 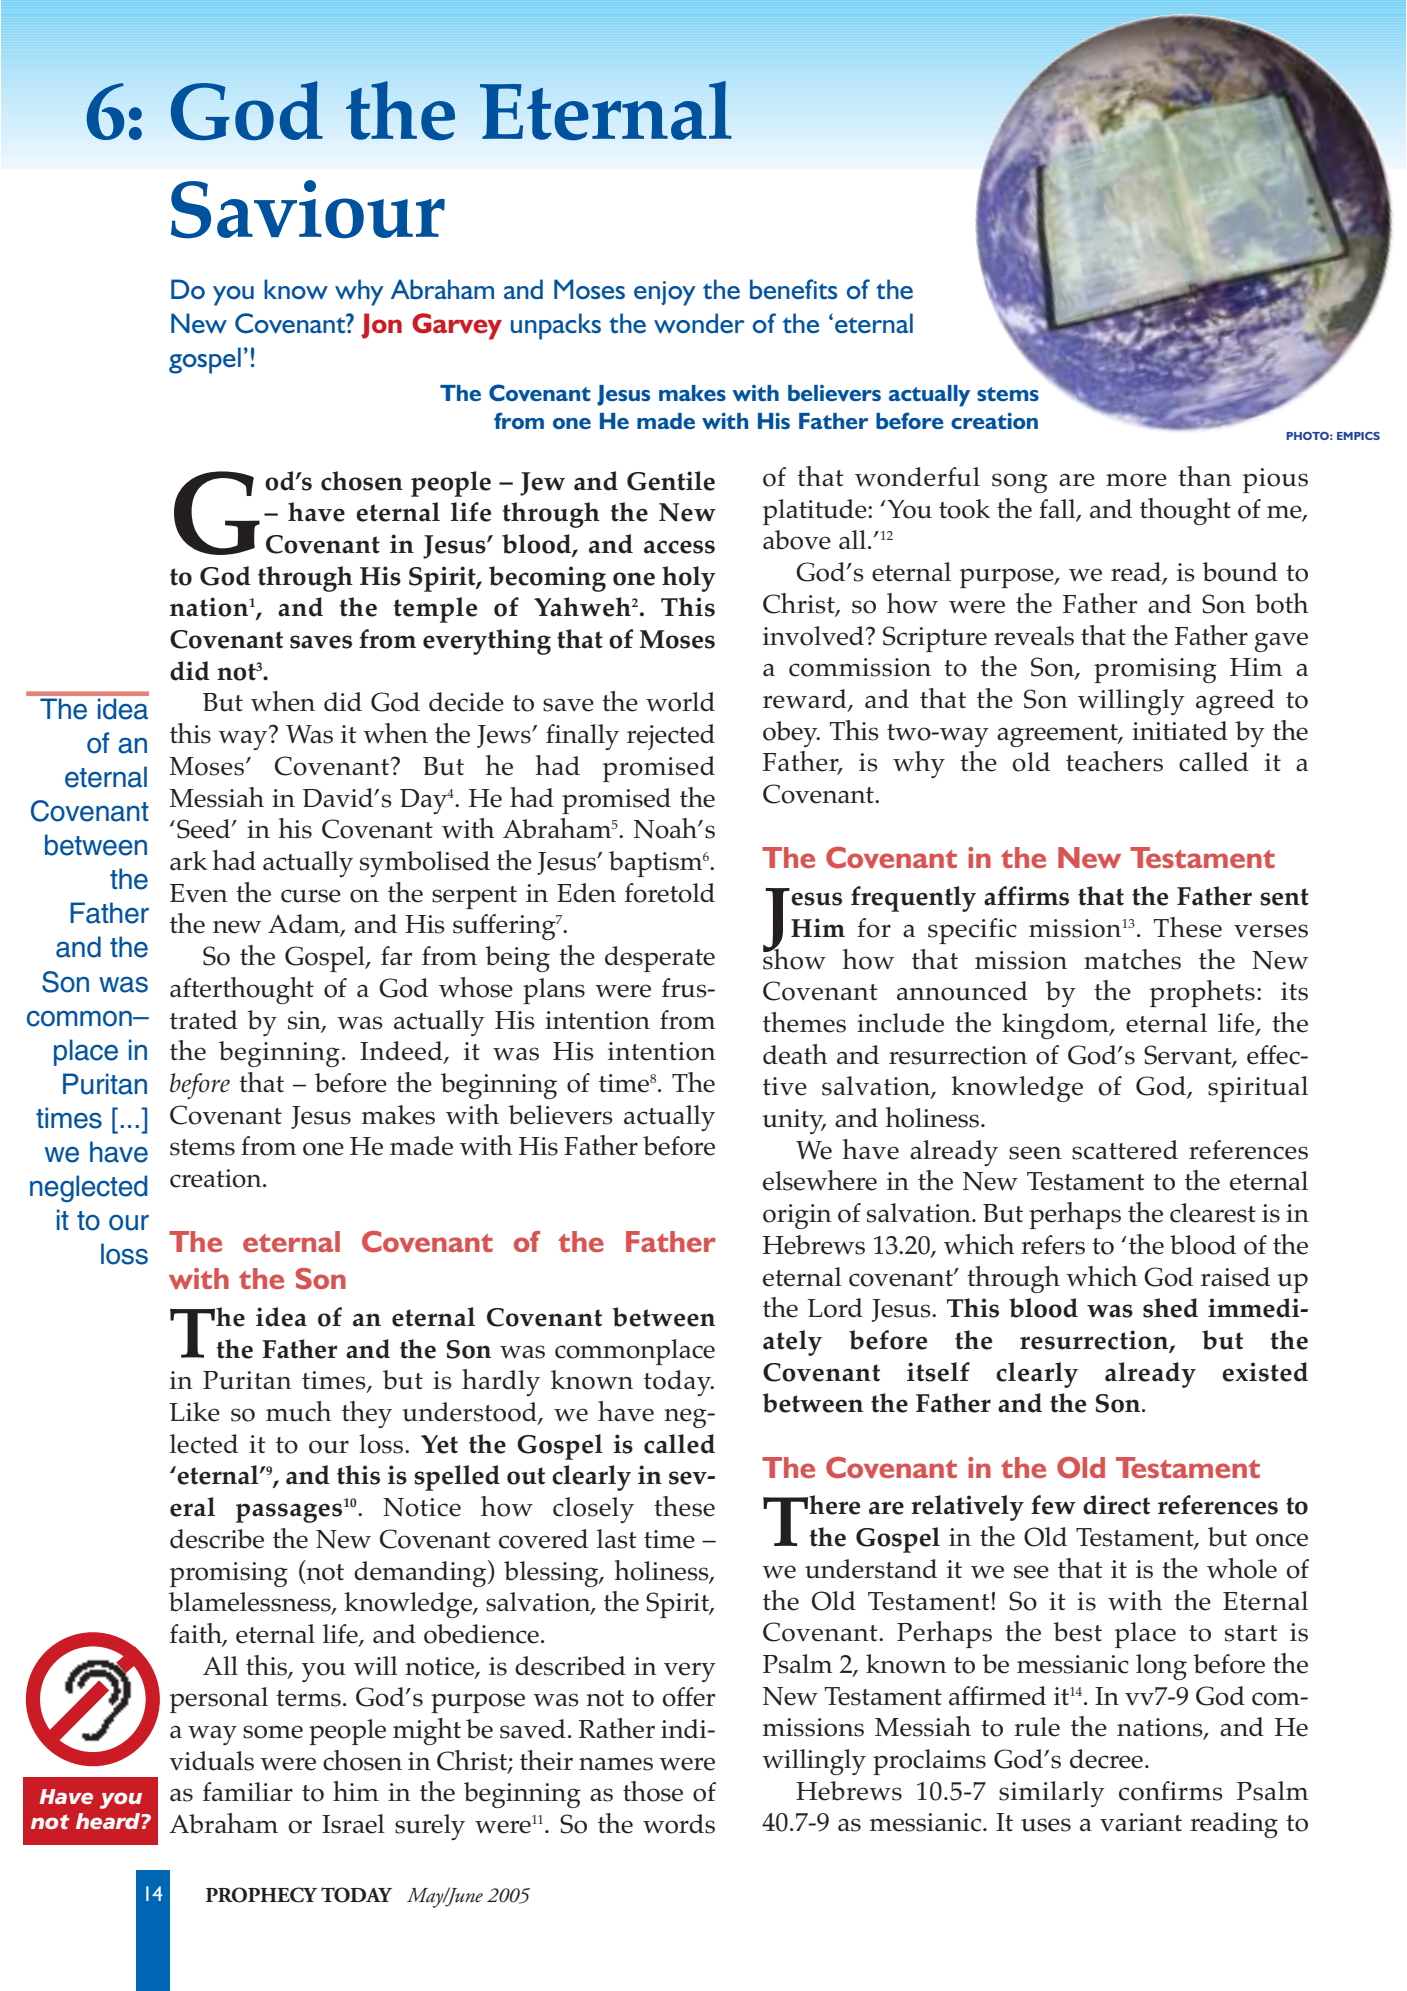 What do you see at coordinates (1205, 476) in the screenshot?
I see `than` at bounding box center [1205, 476].
